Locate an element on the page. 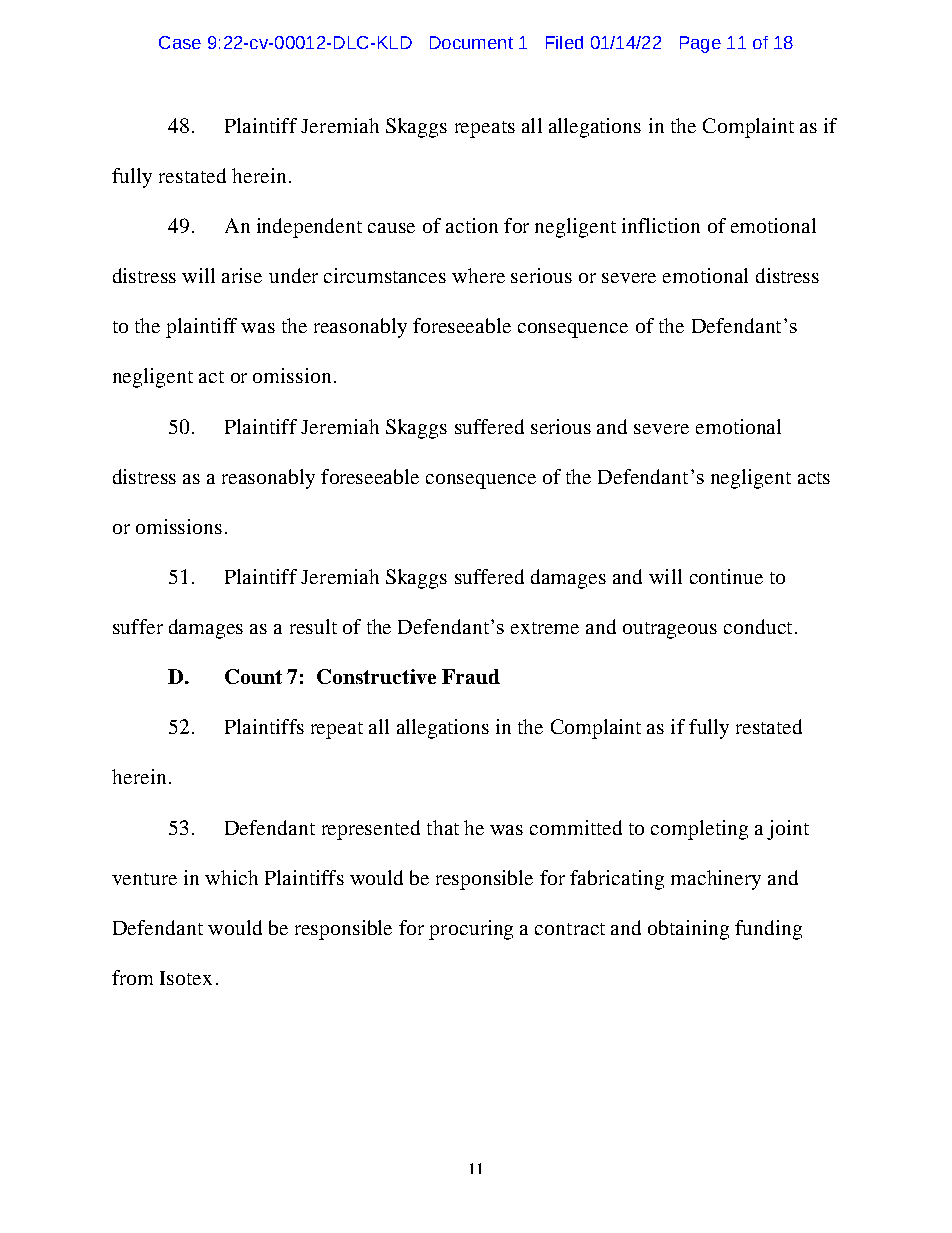 Image resolution: width=952 pixels, height=1233 pixels. Page is located at coordinates (700, 44).
